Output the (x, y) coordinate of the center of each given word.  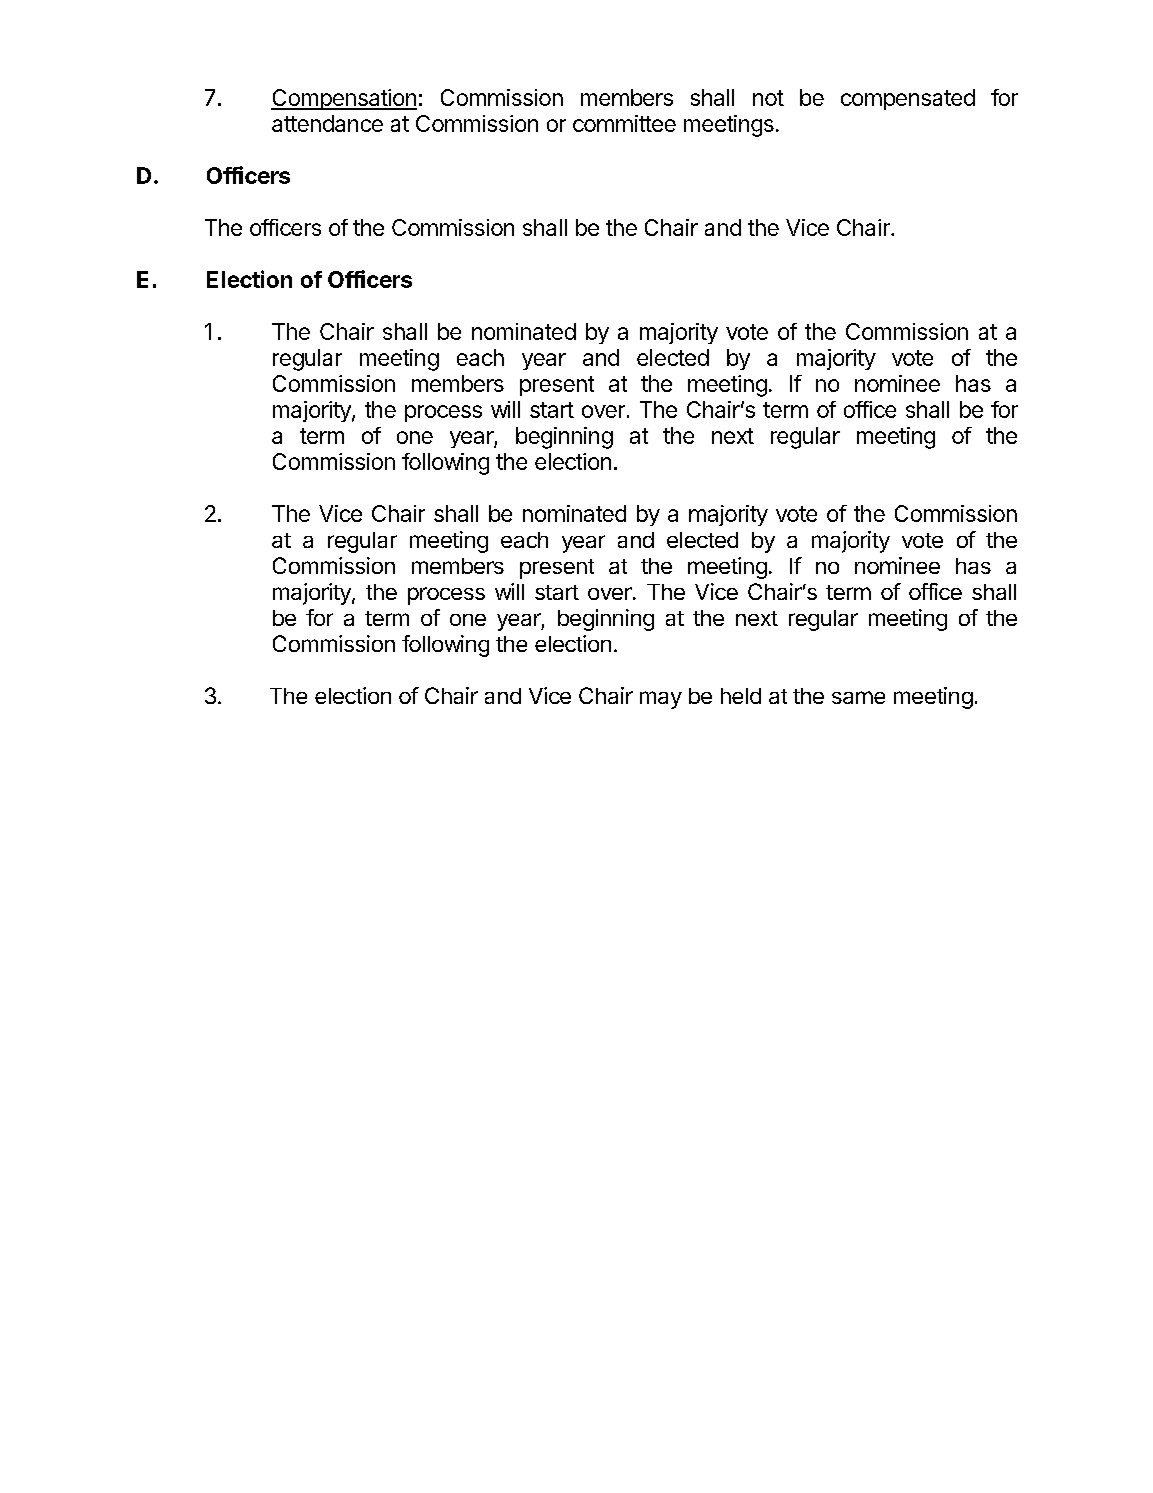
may (661, 700)
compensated (908, 99)
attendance (327, 123)
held (741, 696)
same (858, 697)
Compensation (344, 99)
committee (624, 123)
